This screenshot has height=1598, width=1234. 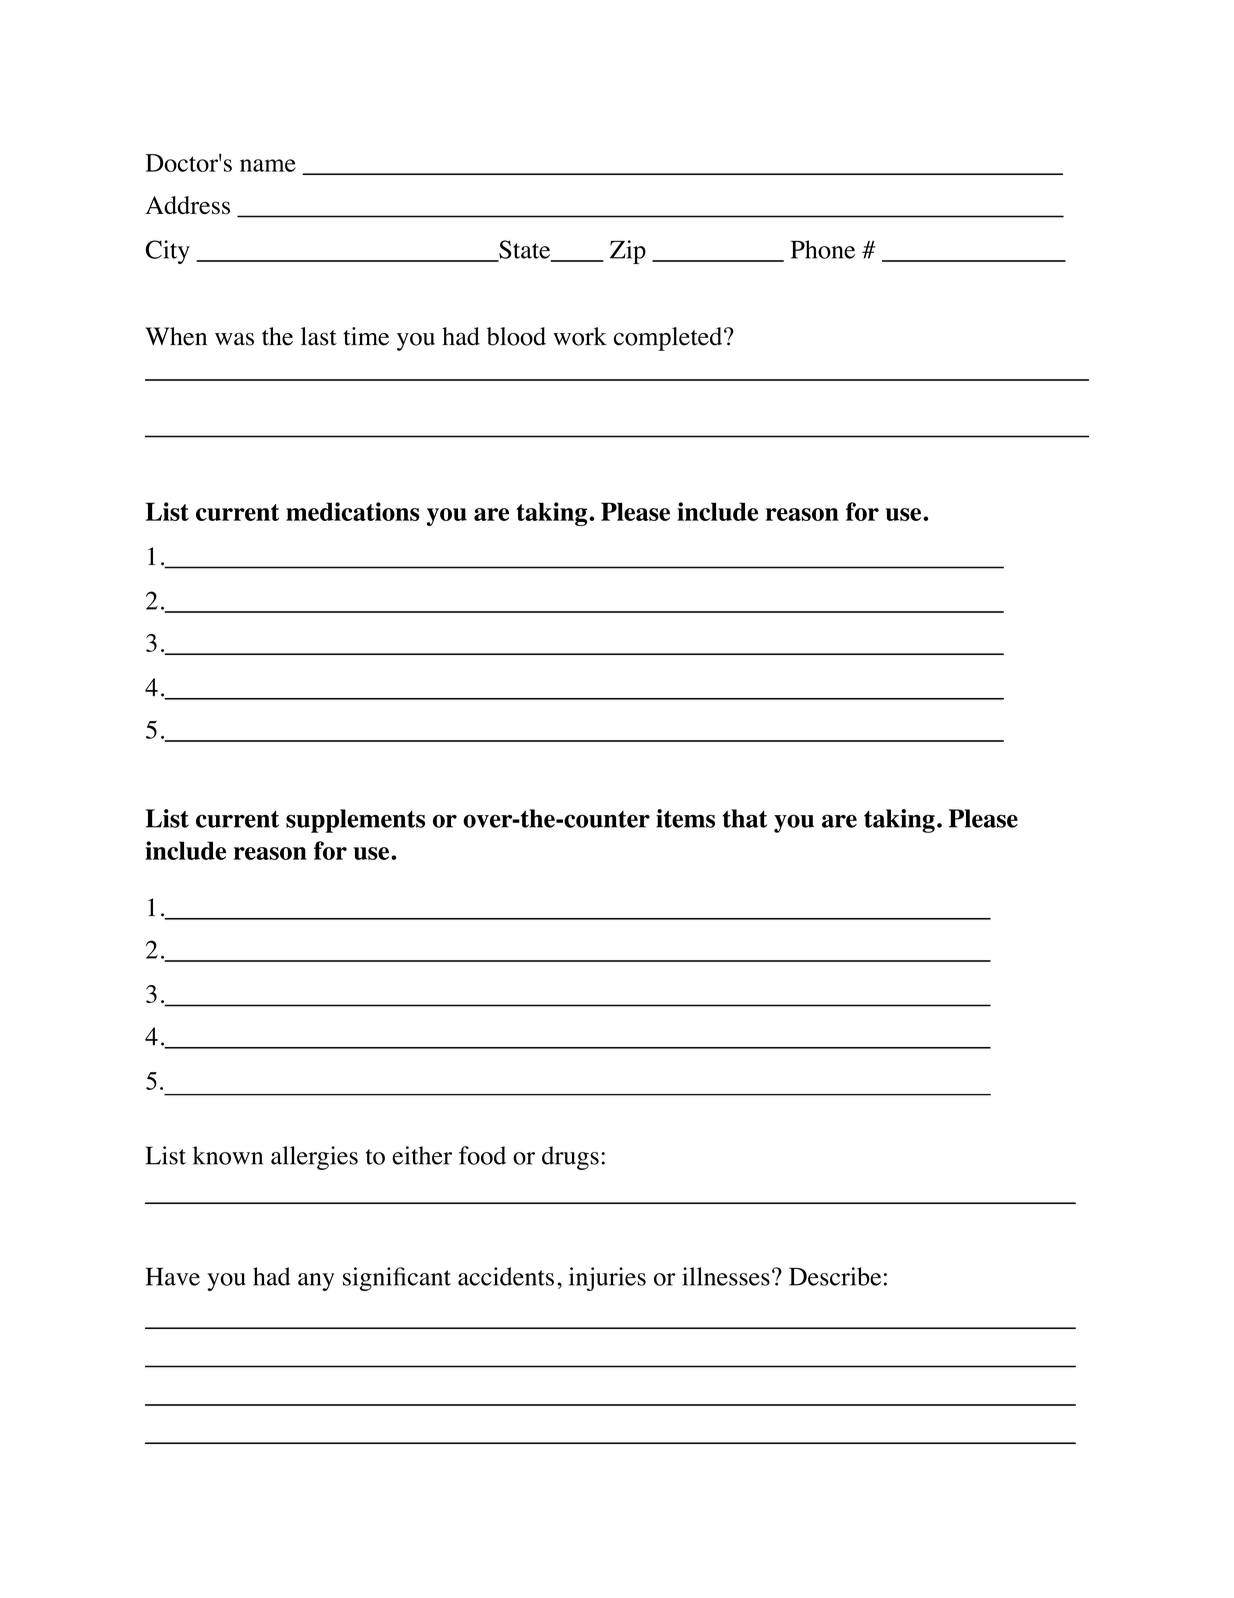 What do you see at coordinates (669, 339) in the screenshot?
I see `completed` at bounding box center [669, 339].
